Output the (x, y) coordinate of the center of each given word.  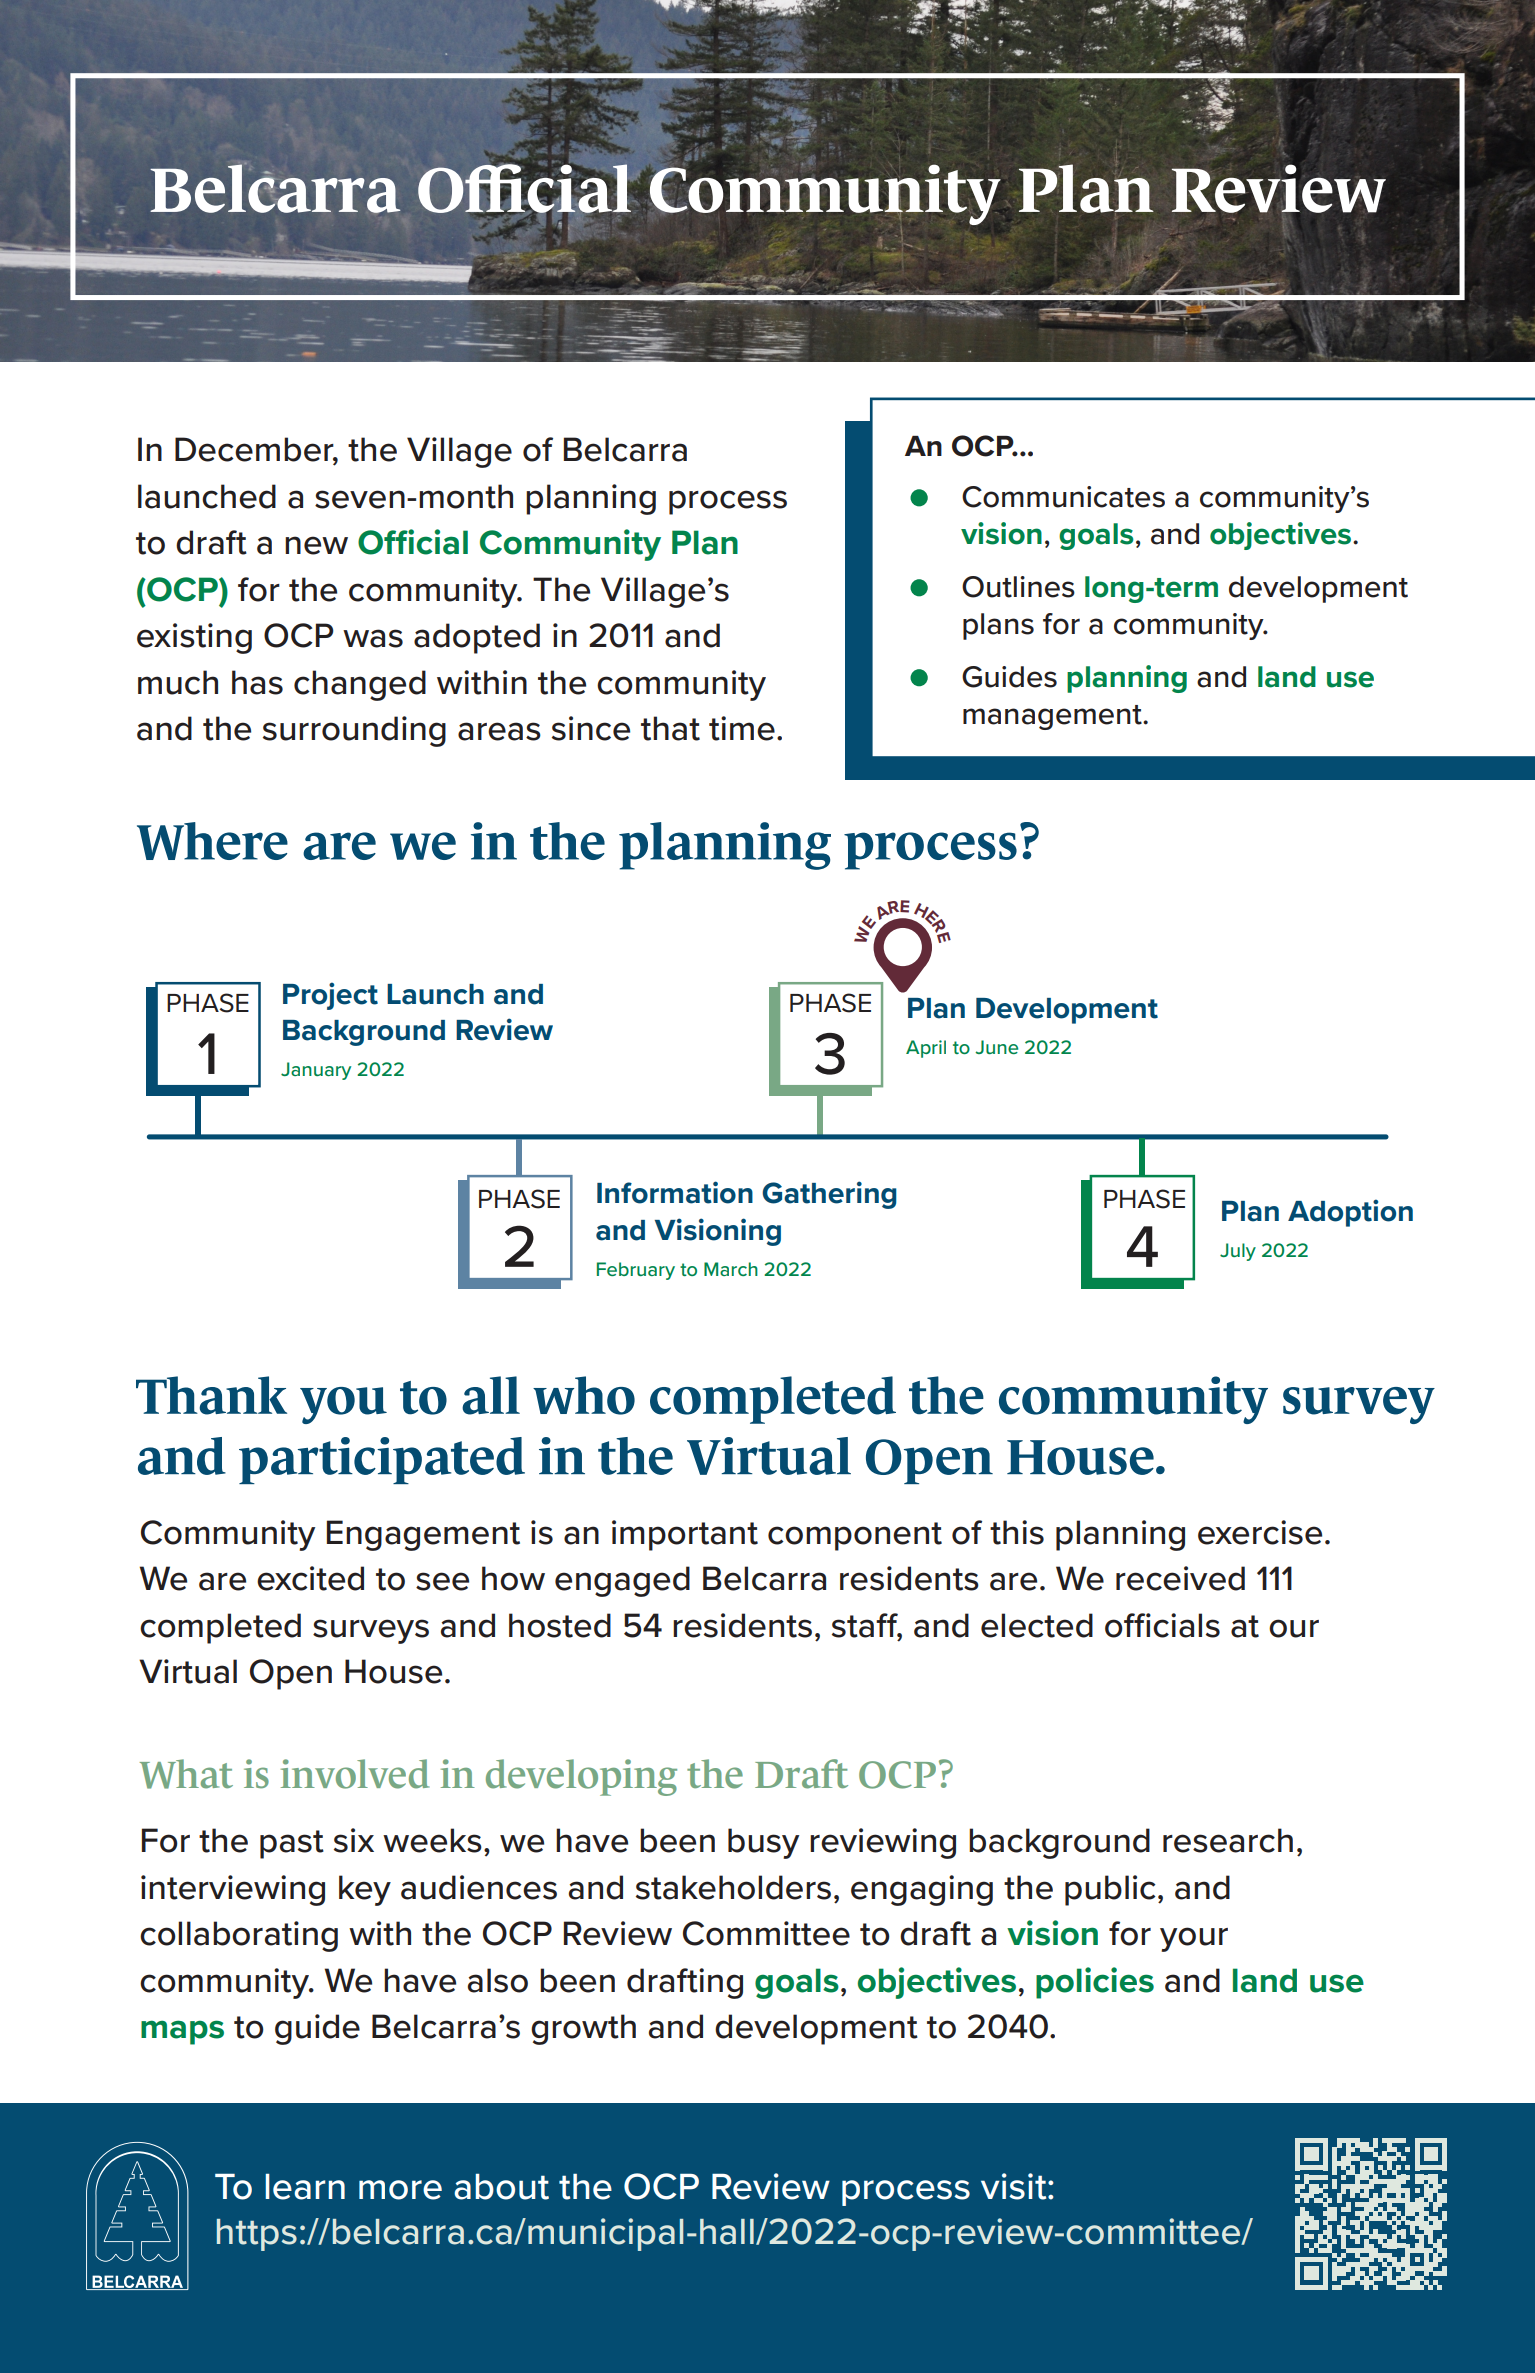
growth (583, 2029)
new (316, 545)
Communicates (1063, 497)
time (742, 728)
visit (1015, 2186)
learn (305, 2187)
